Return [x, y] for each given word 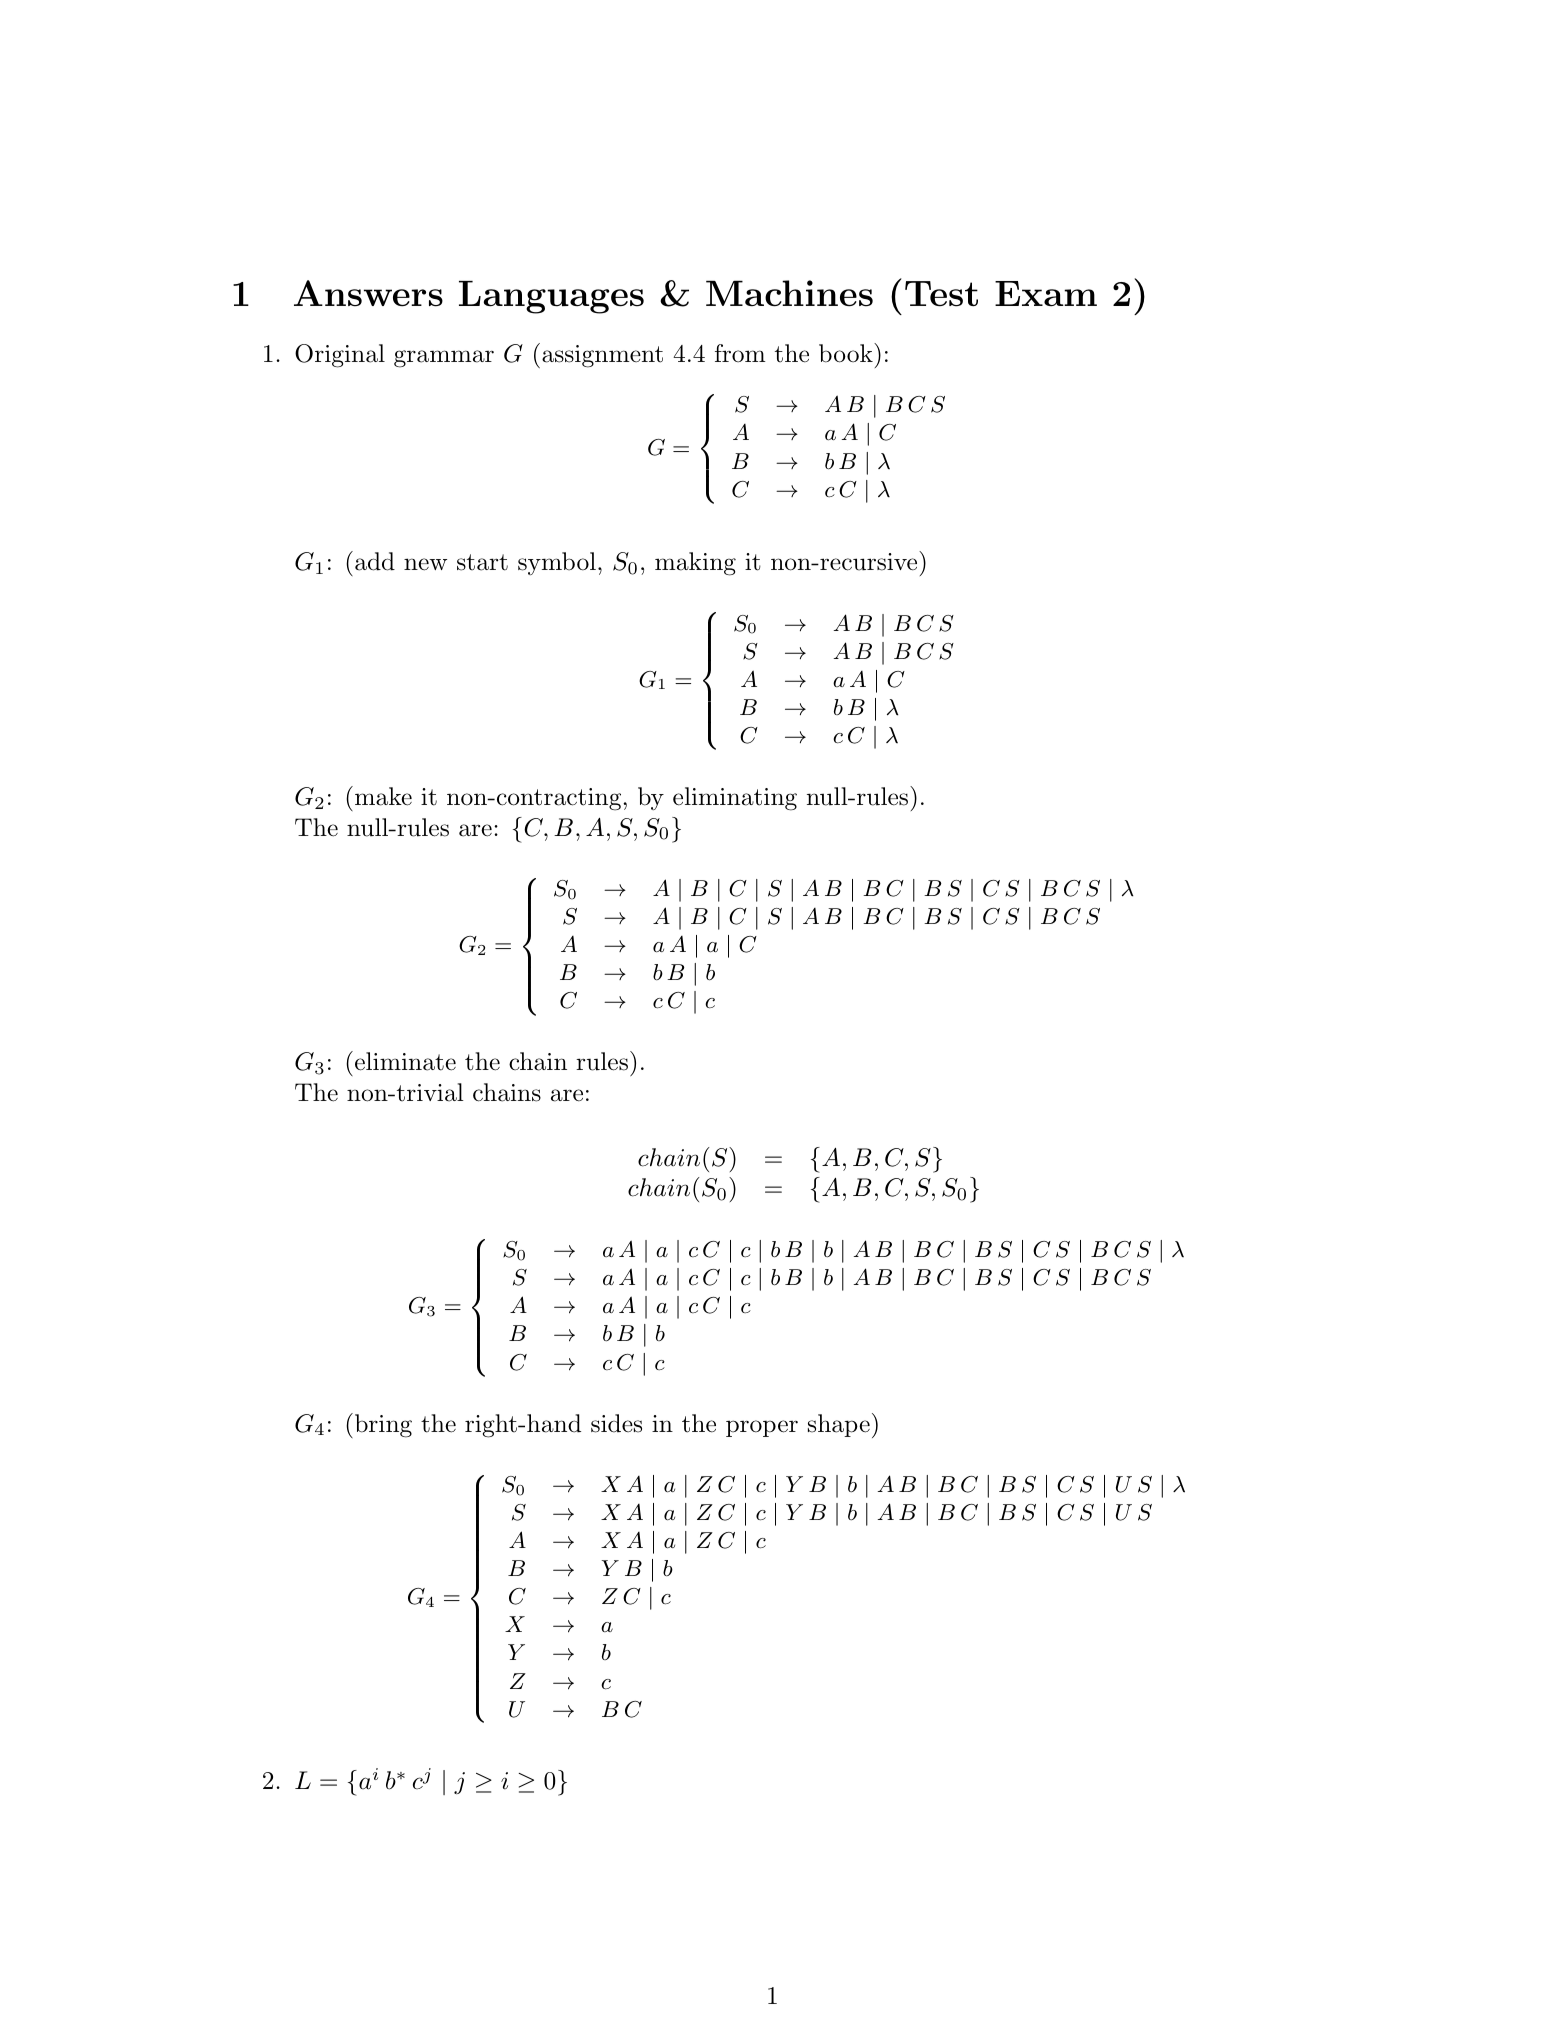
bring [383, 1426]
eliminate [405, 1061]
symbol [557, 563]
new [425, 564]
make [383, 796]
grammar [444, 359]
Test [941, 294]
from [740, 353]
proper [762, 1428]
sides [616, 1423]
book [847, 353]
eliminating [735, 799]
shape [839, 1425]
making [695, 564]
